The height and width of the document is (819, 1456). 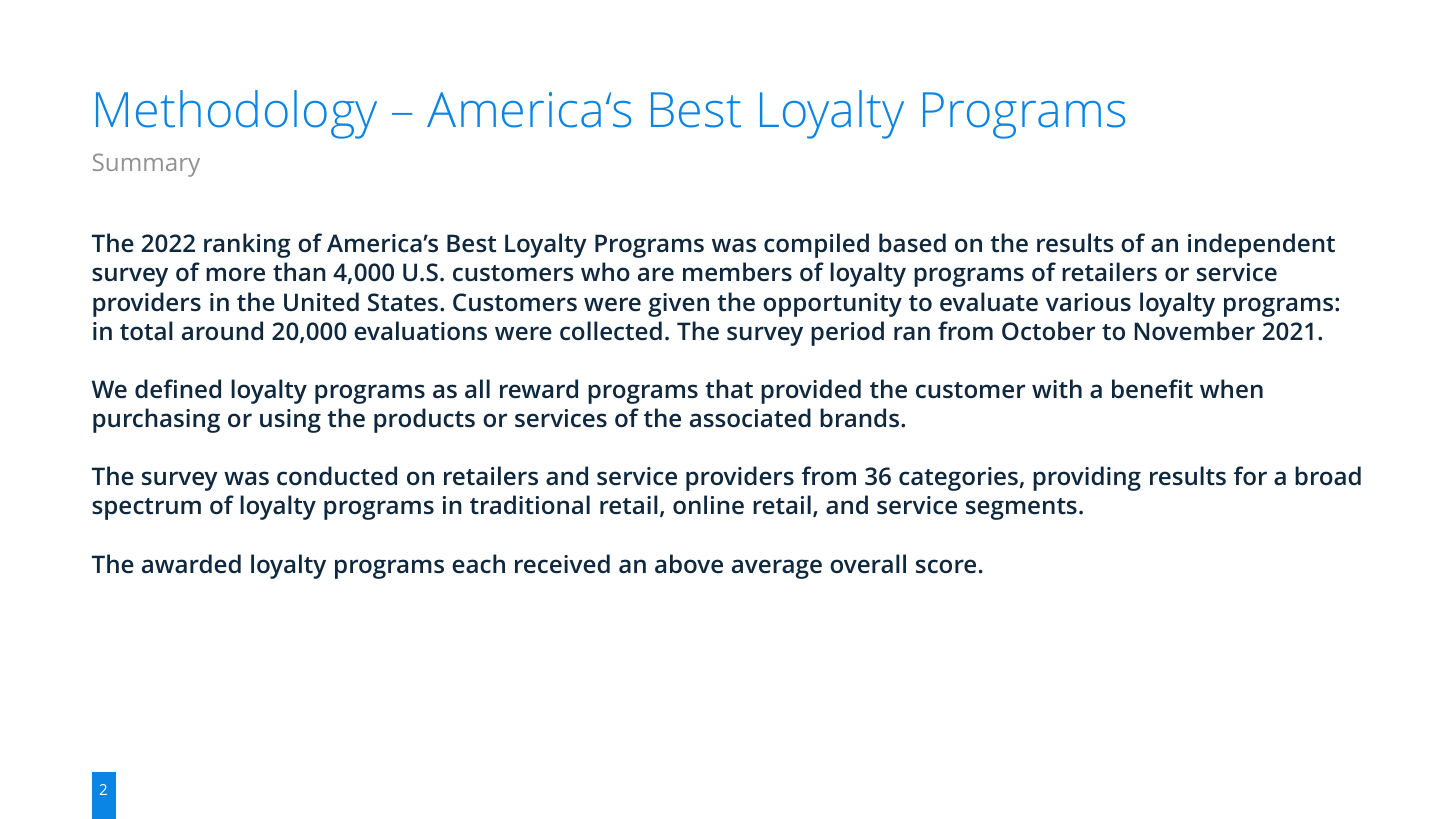 I want to click on score, so click(x=946, y=566).
